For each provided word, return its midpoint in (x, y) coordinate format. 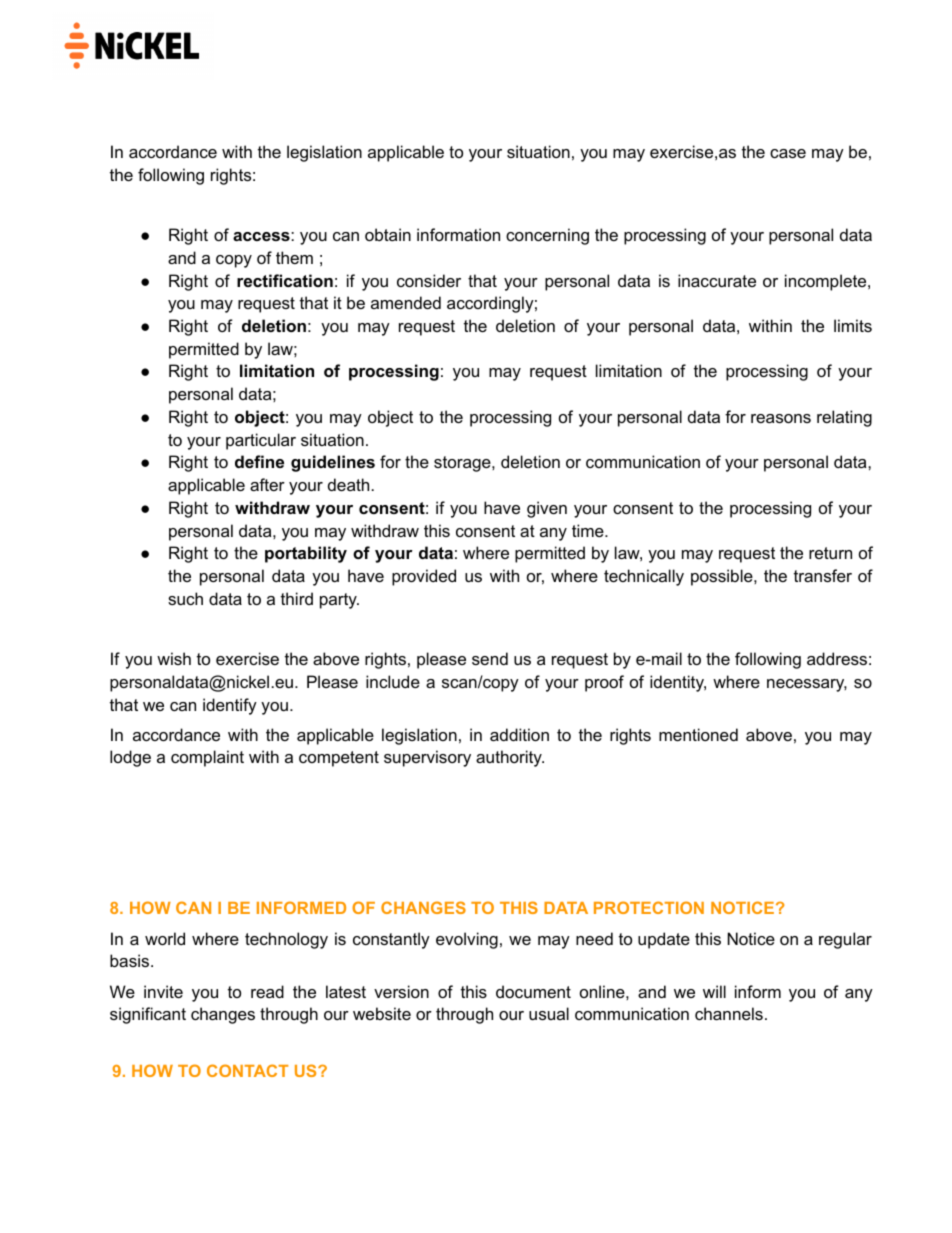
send (490, 658)
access (262, 236)
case (788, 153)
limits (853, 325)
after (267, 484)
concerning (547, 236)
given (547, 509)
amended (406, 302)
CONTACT (247, 1070)
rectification (285, 280)
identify (230, 706)
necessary (807, 685)
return (830, 553)
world (165, 938)
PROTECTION (649, 907)
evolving (467, 940)
